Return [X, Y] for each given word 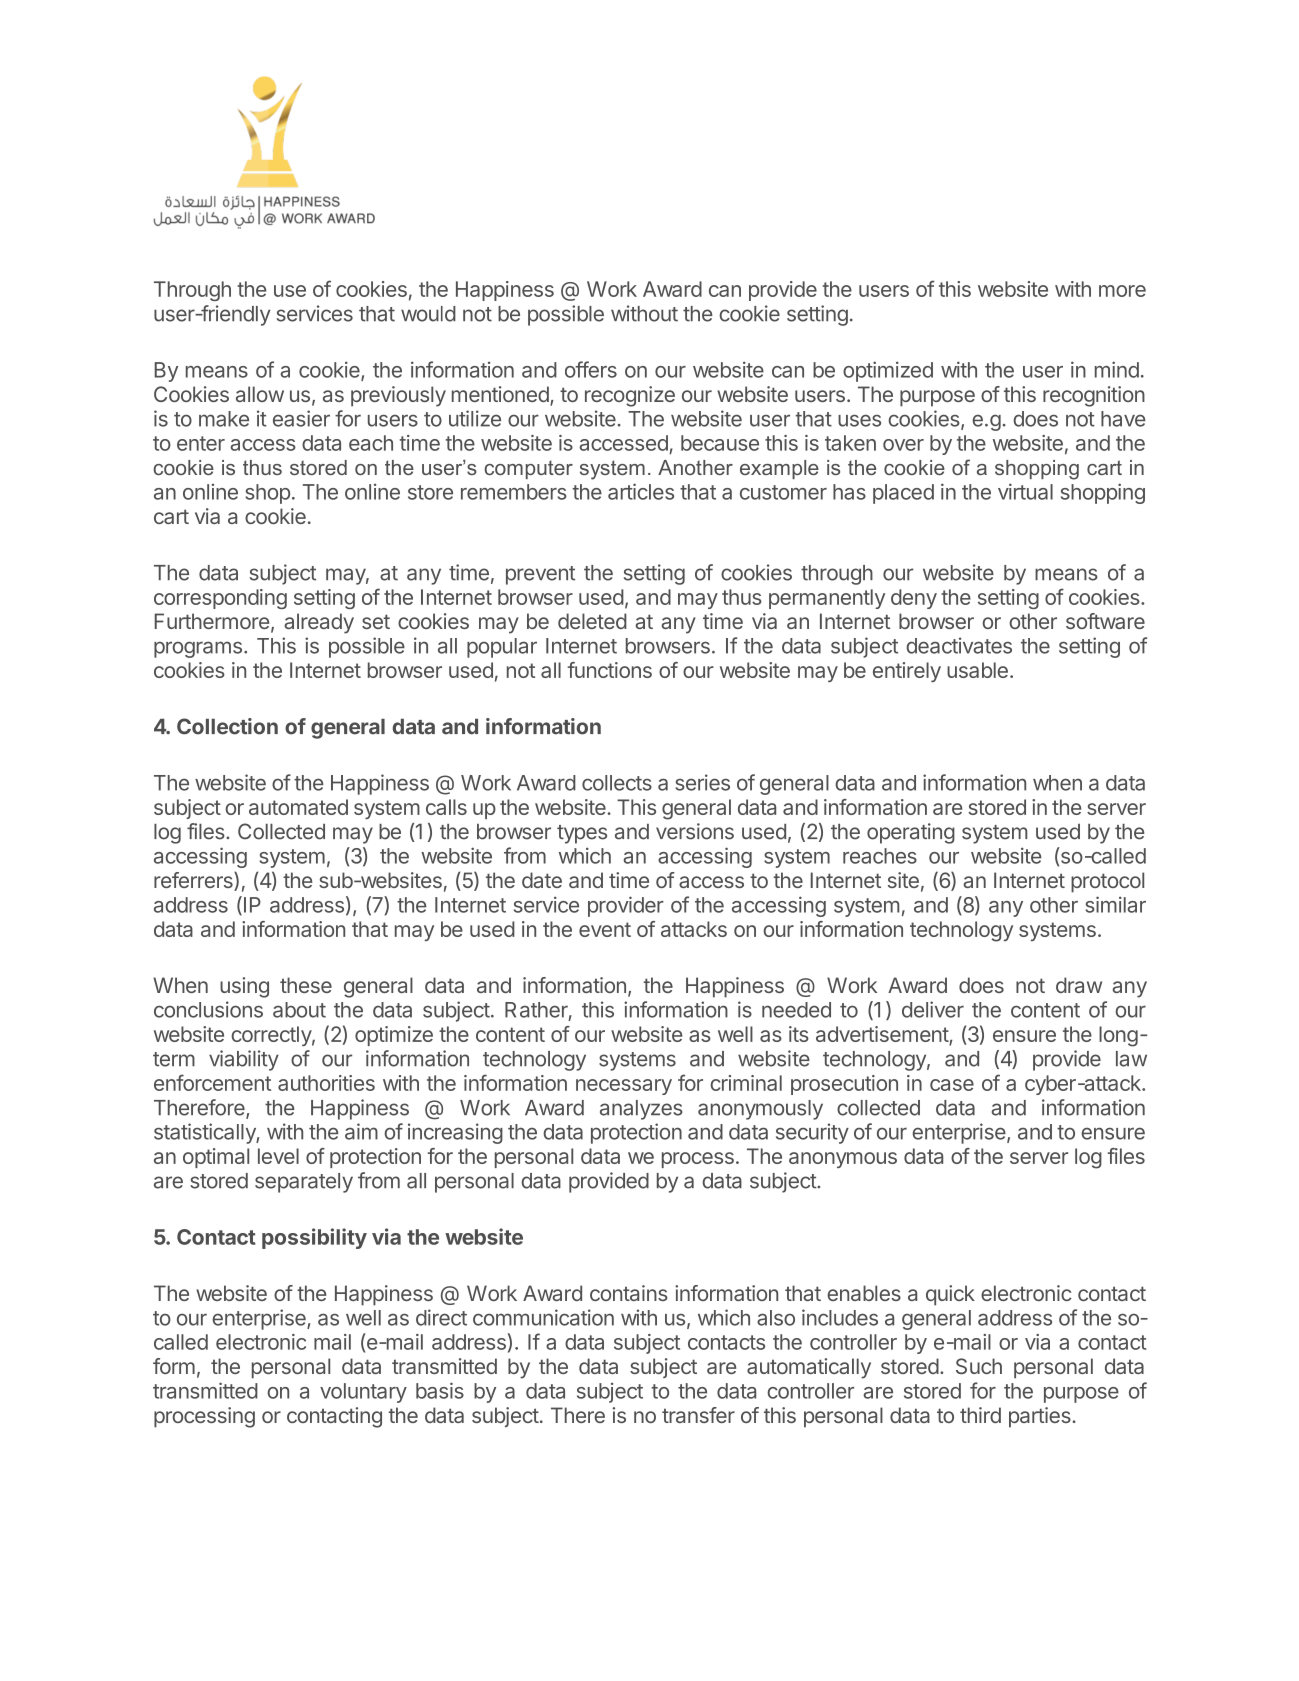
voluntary [363, 1393]
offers [591, 369]
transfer [698, 1415]
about [299, 1010]
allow [260, 394]
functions [610, 670]
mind [1117, 369]
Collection [227, 726]
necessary [624, 1087]
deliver [933, 1009]
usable [977, 670]
